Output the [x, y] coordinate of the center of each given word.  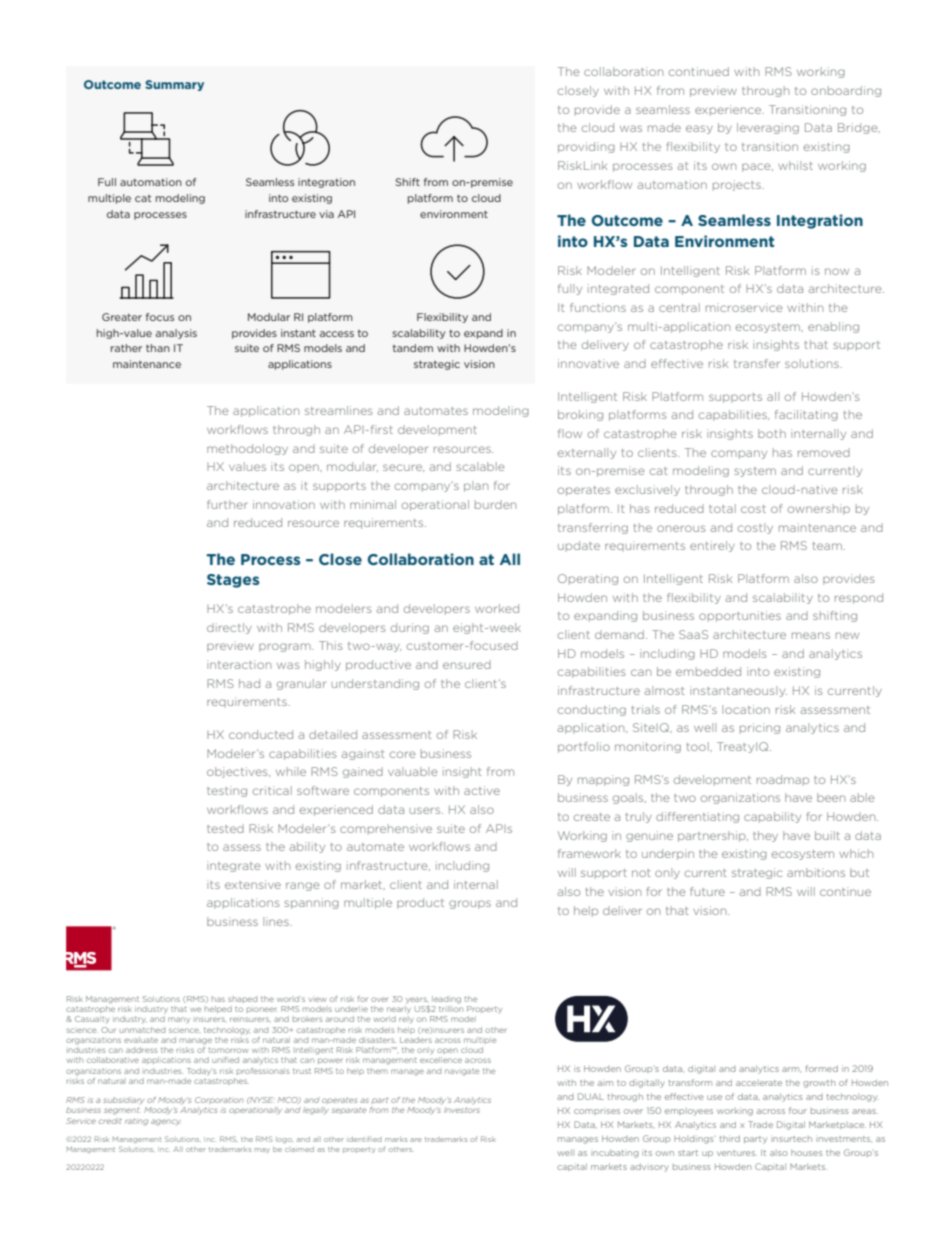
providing [586, 147]
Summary [174, 85]
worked [497, 608]
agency [166, 1122]
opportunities [740, 616]
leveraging [768, 128]
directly [229, 628]
